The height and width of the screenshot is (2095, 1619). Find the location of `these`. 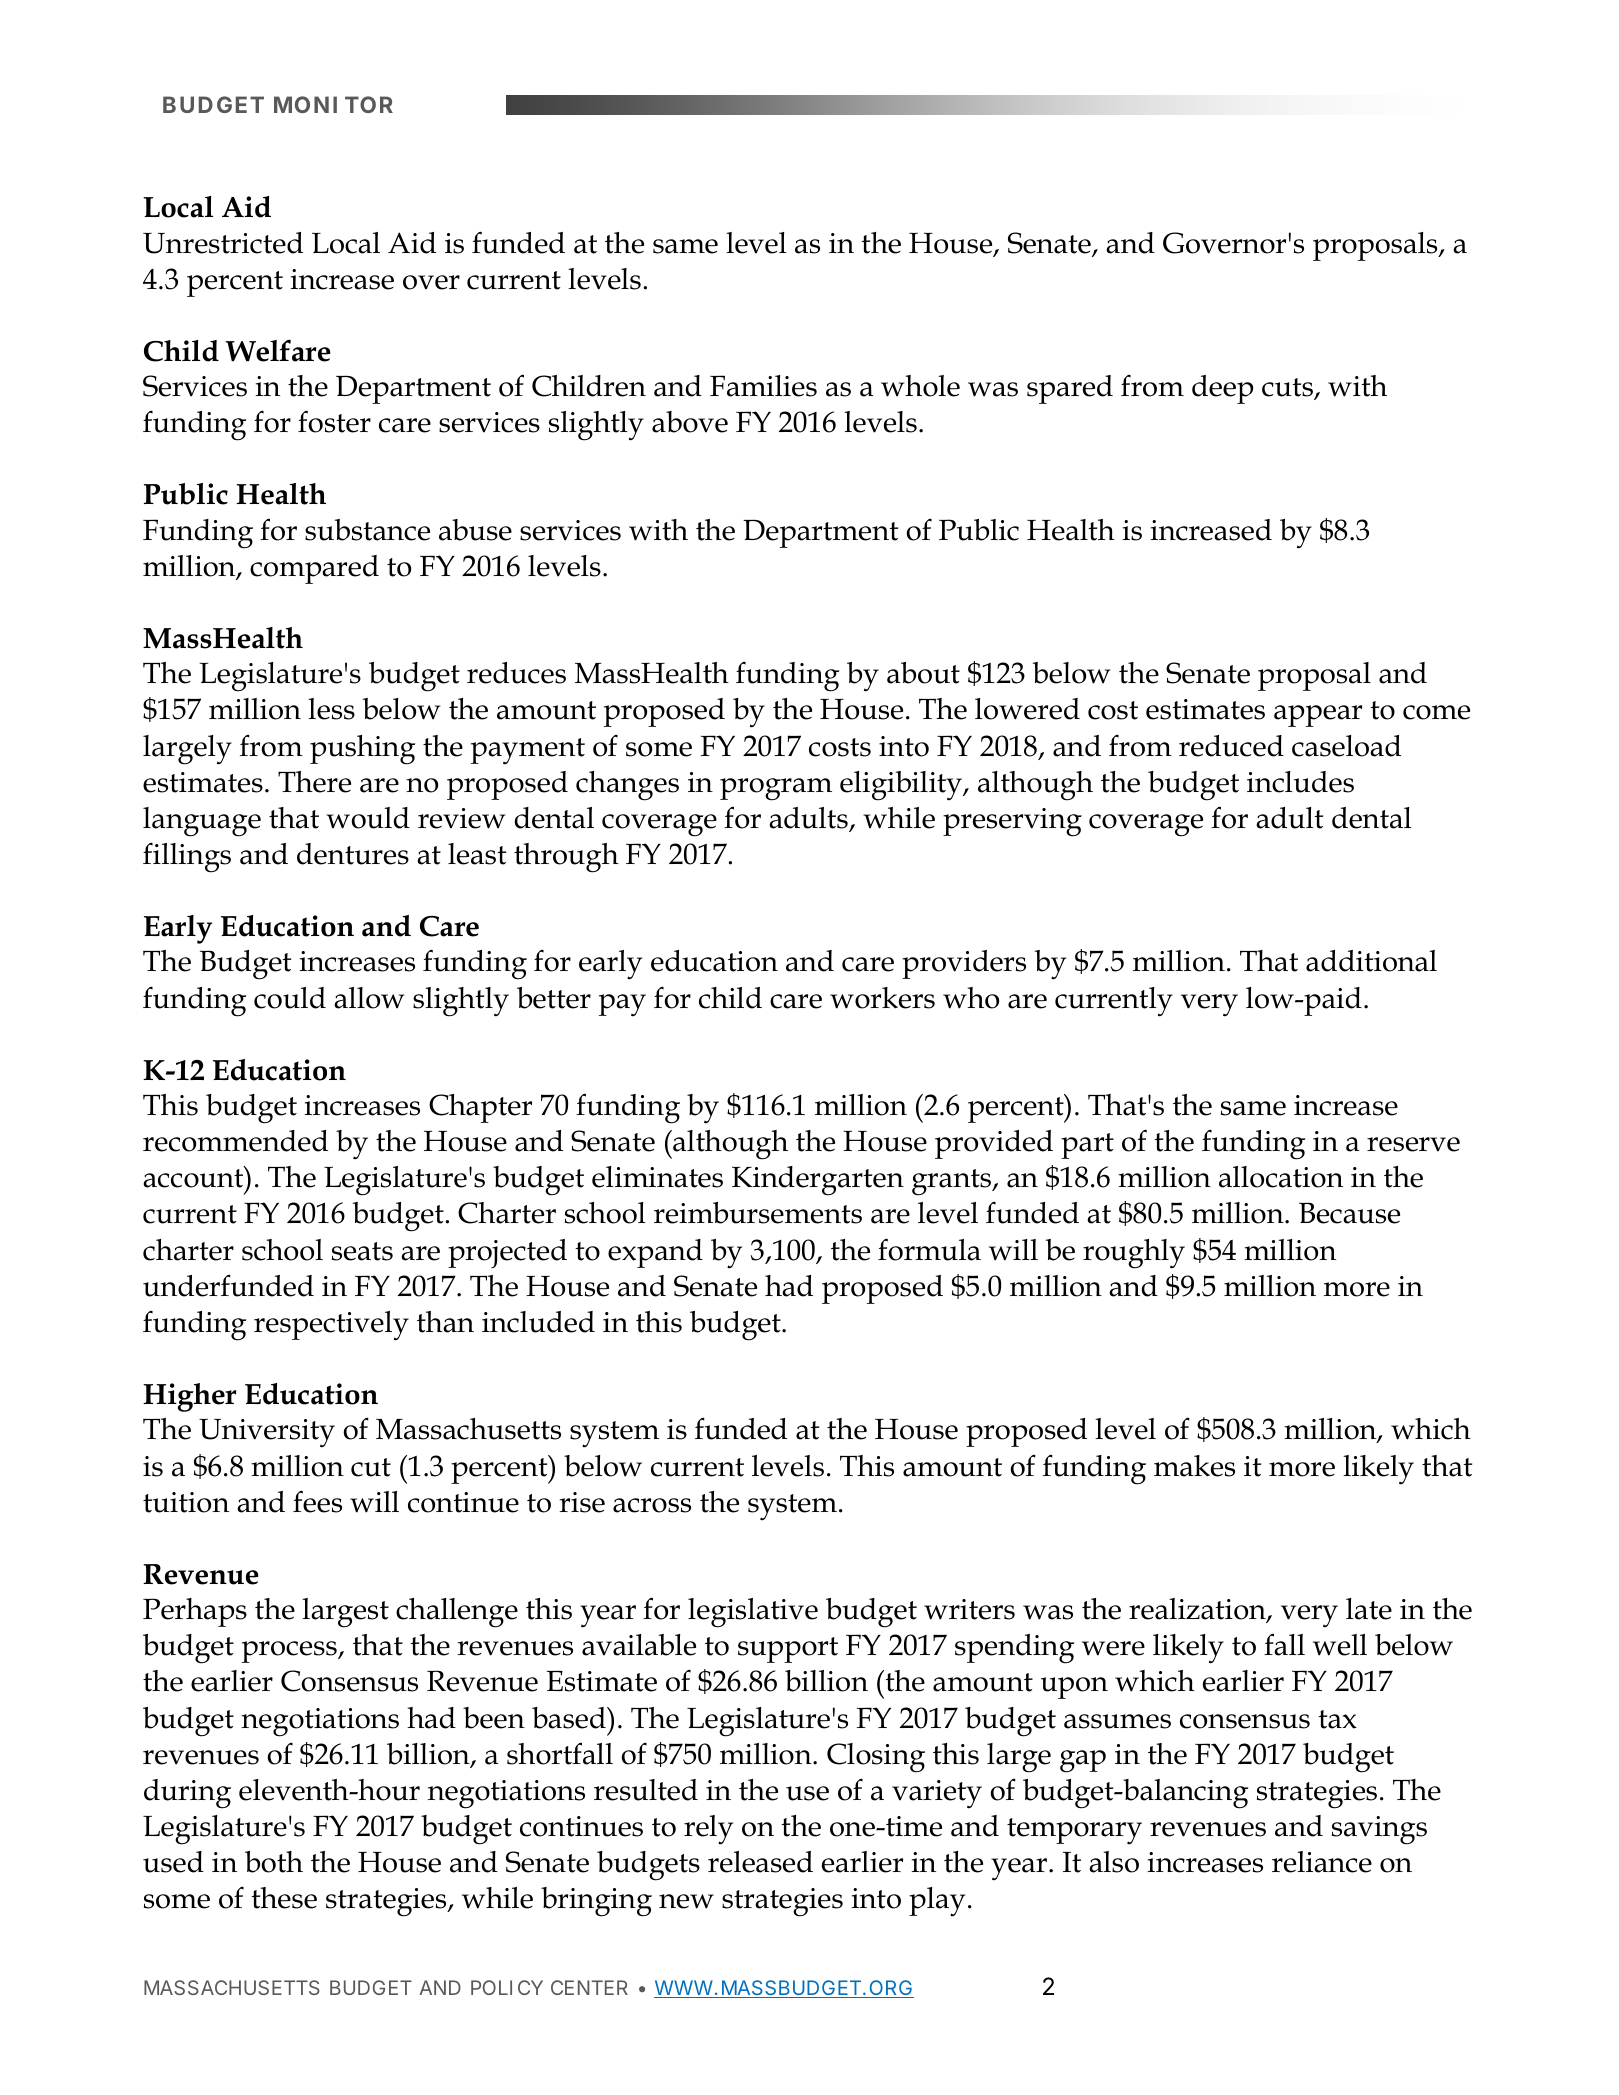

these is located at coordinates (284, 1898).
